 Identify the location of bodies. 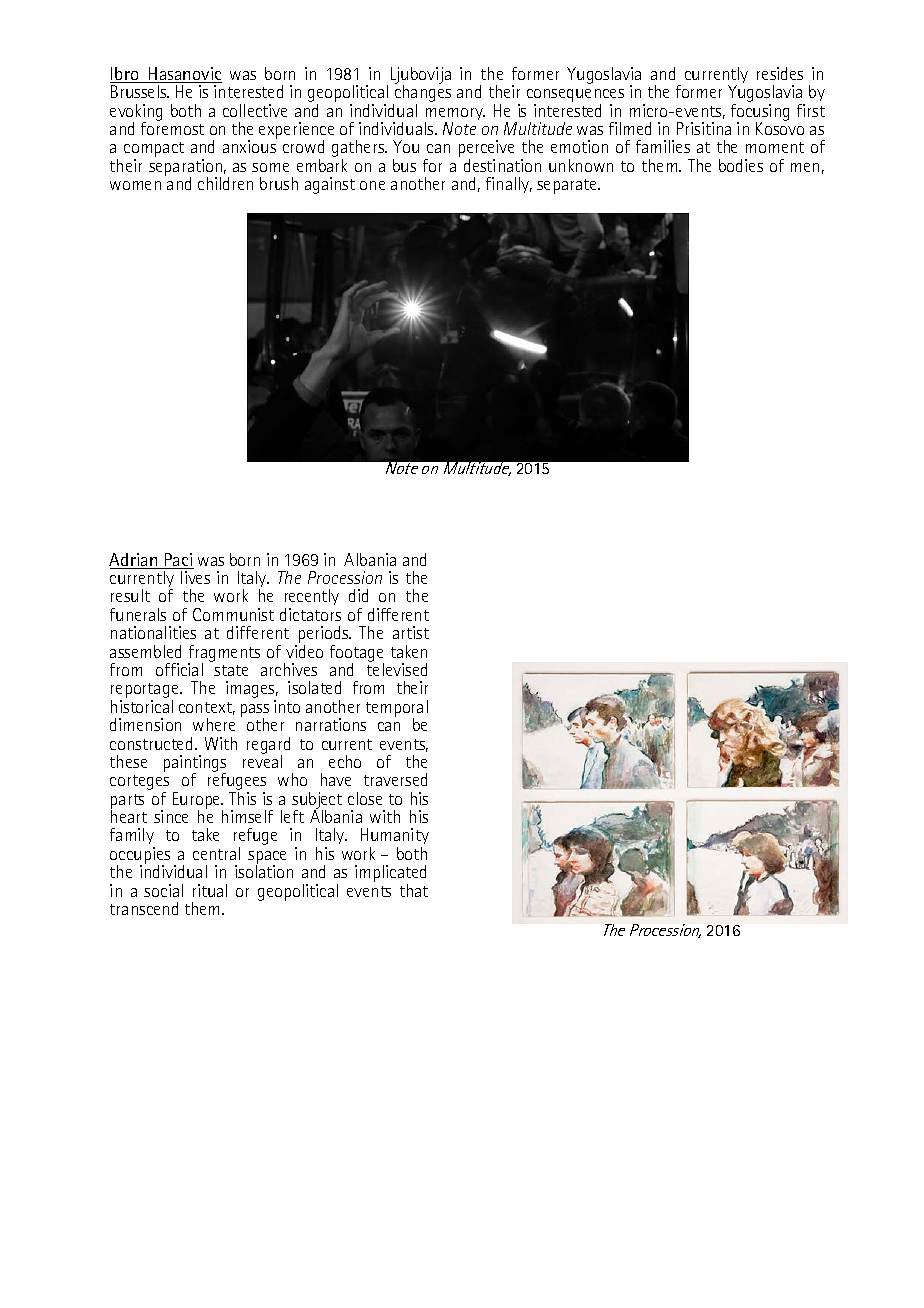
(741, 165).
